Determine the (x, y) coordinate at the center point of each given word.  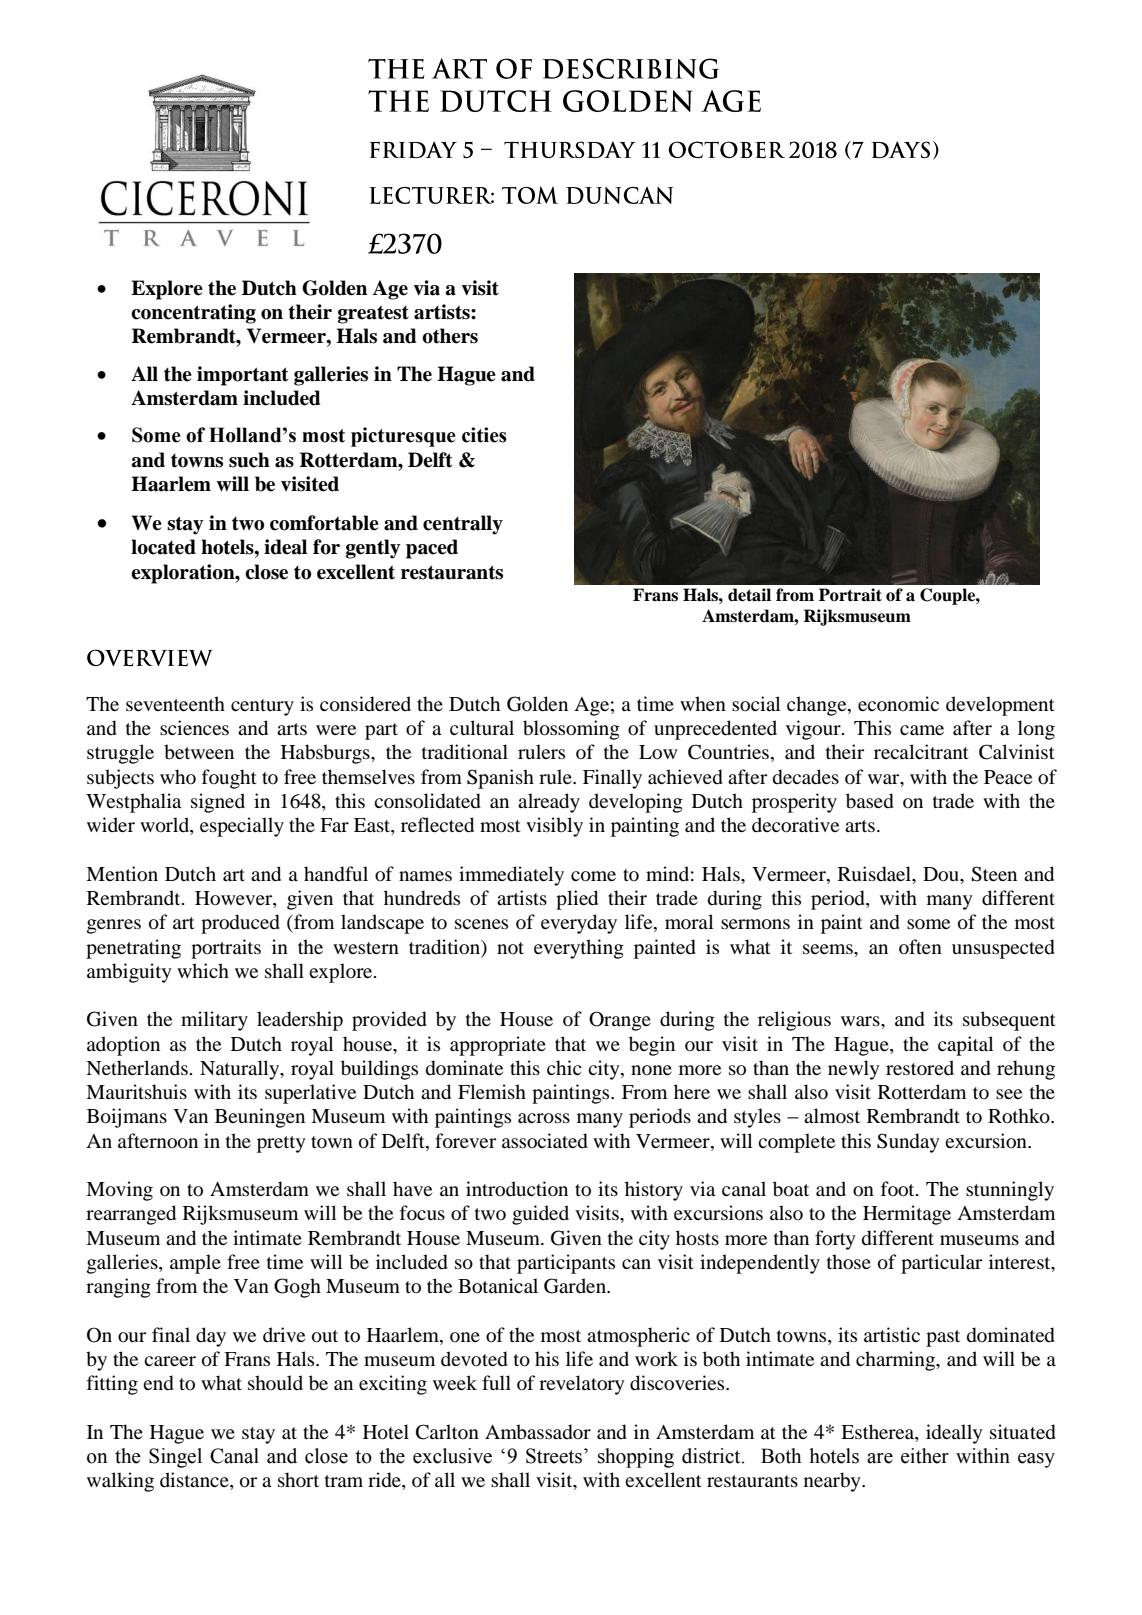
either (925, 1456)
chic (564, 1067)
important (242, 376)
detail (749, 595)
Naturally (241, 1070)
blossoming (571, 730)
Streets (554, 1456)
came (922, 730)
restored (920, 1068)
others (450, 336)
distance (195, 1481)
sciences (194, 727)
